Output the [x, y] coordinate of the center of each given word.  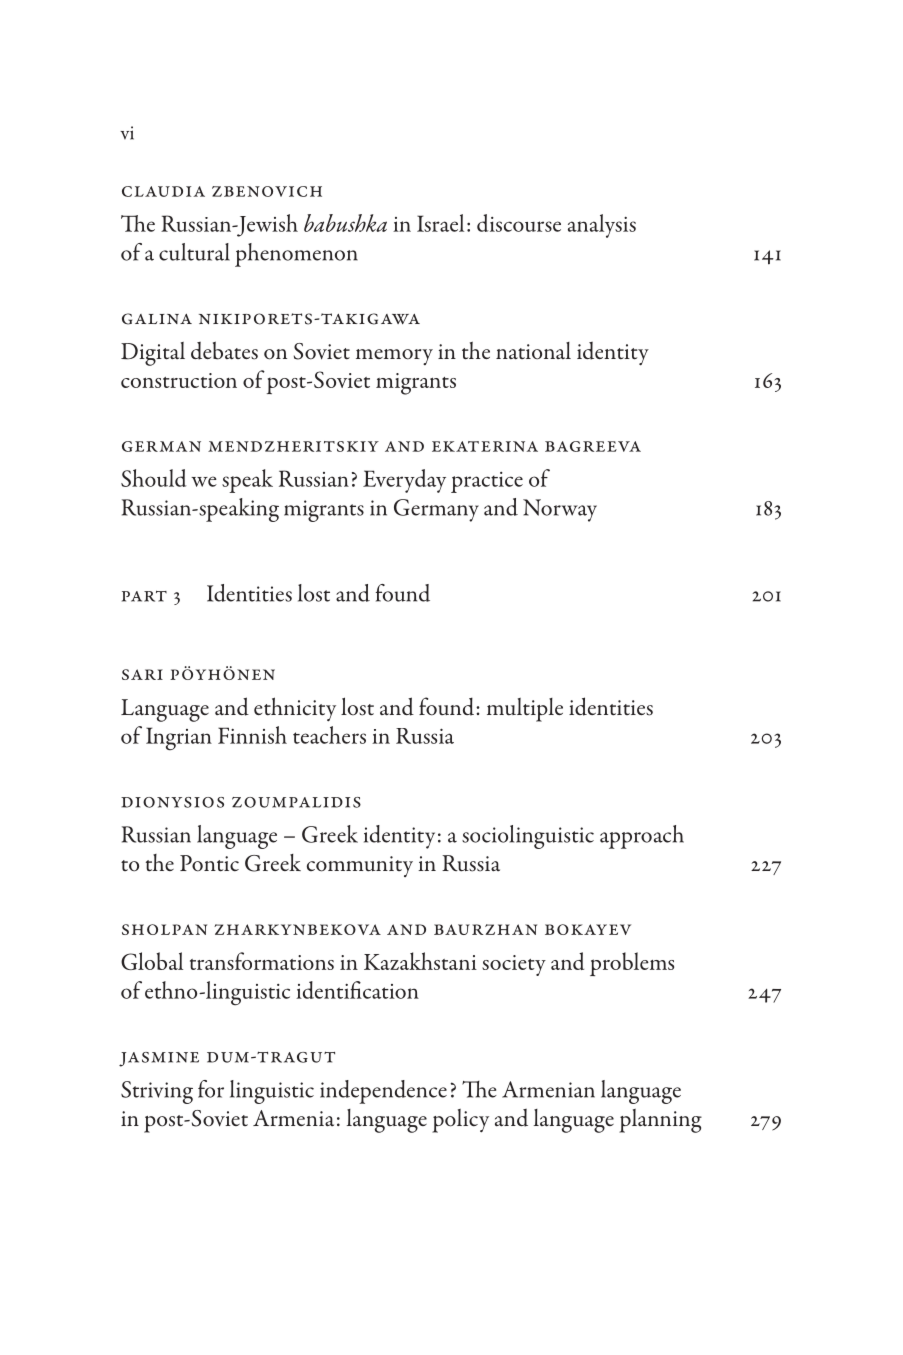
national [533, 351]
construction [179, 380]
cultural [194, 252]
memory [394, 357]
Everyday [404, 481]
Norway [560, 510]
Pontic [209, 863]
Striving [157, 1092]
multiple [525, 710]
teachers [329, 735]
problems [632, 964]
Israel [440, 223]
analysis [602, 226]
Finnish [252, 735]
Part [144, 596]
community [360, 866]
